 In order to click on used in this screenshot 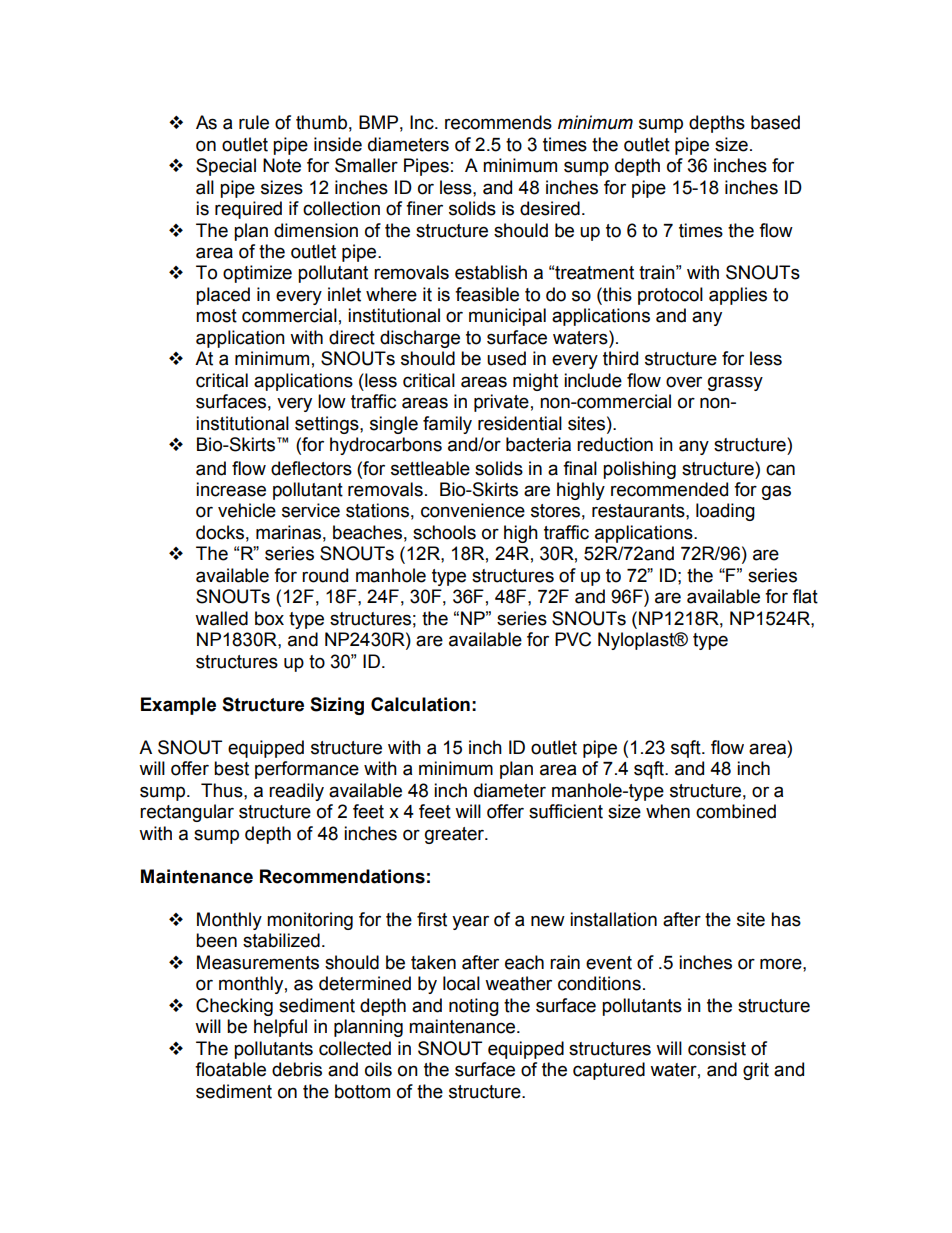, I will do `click(506, 358)`.
